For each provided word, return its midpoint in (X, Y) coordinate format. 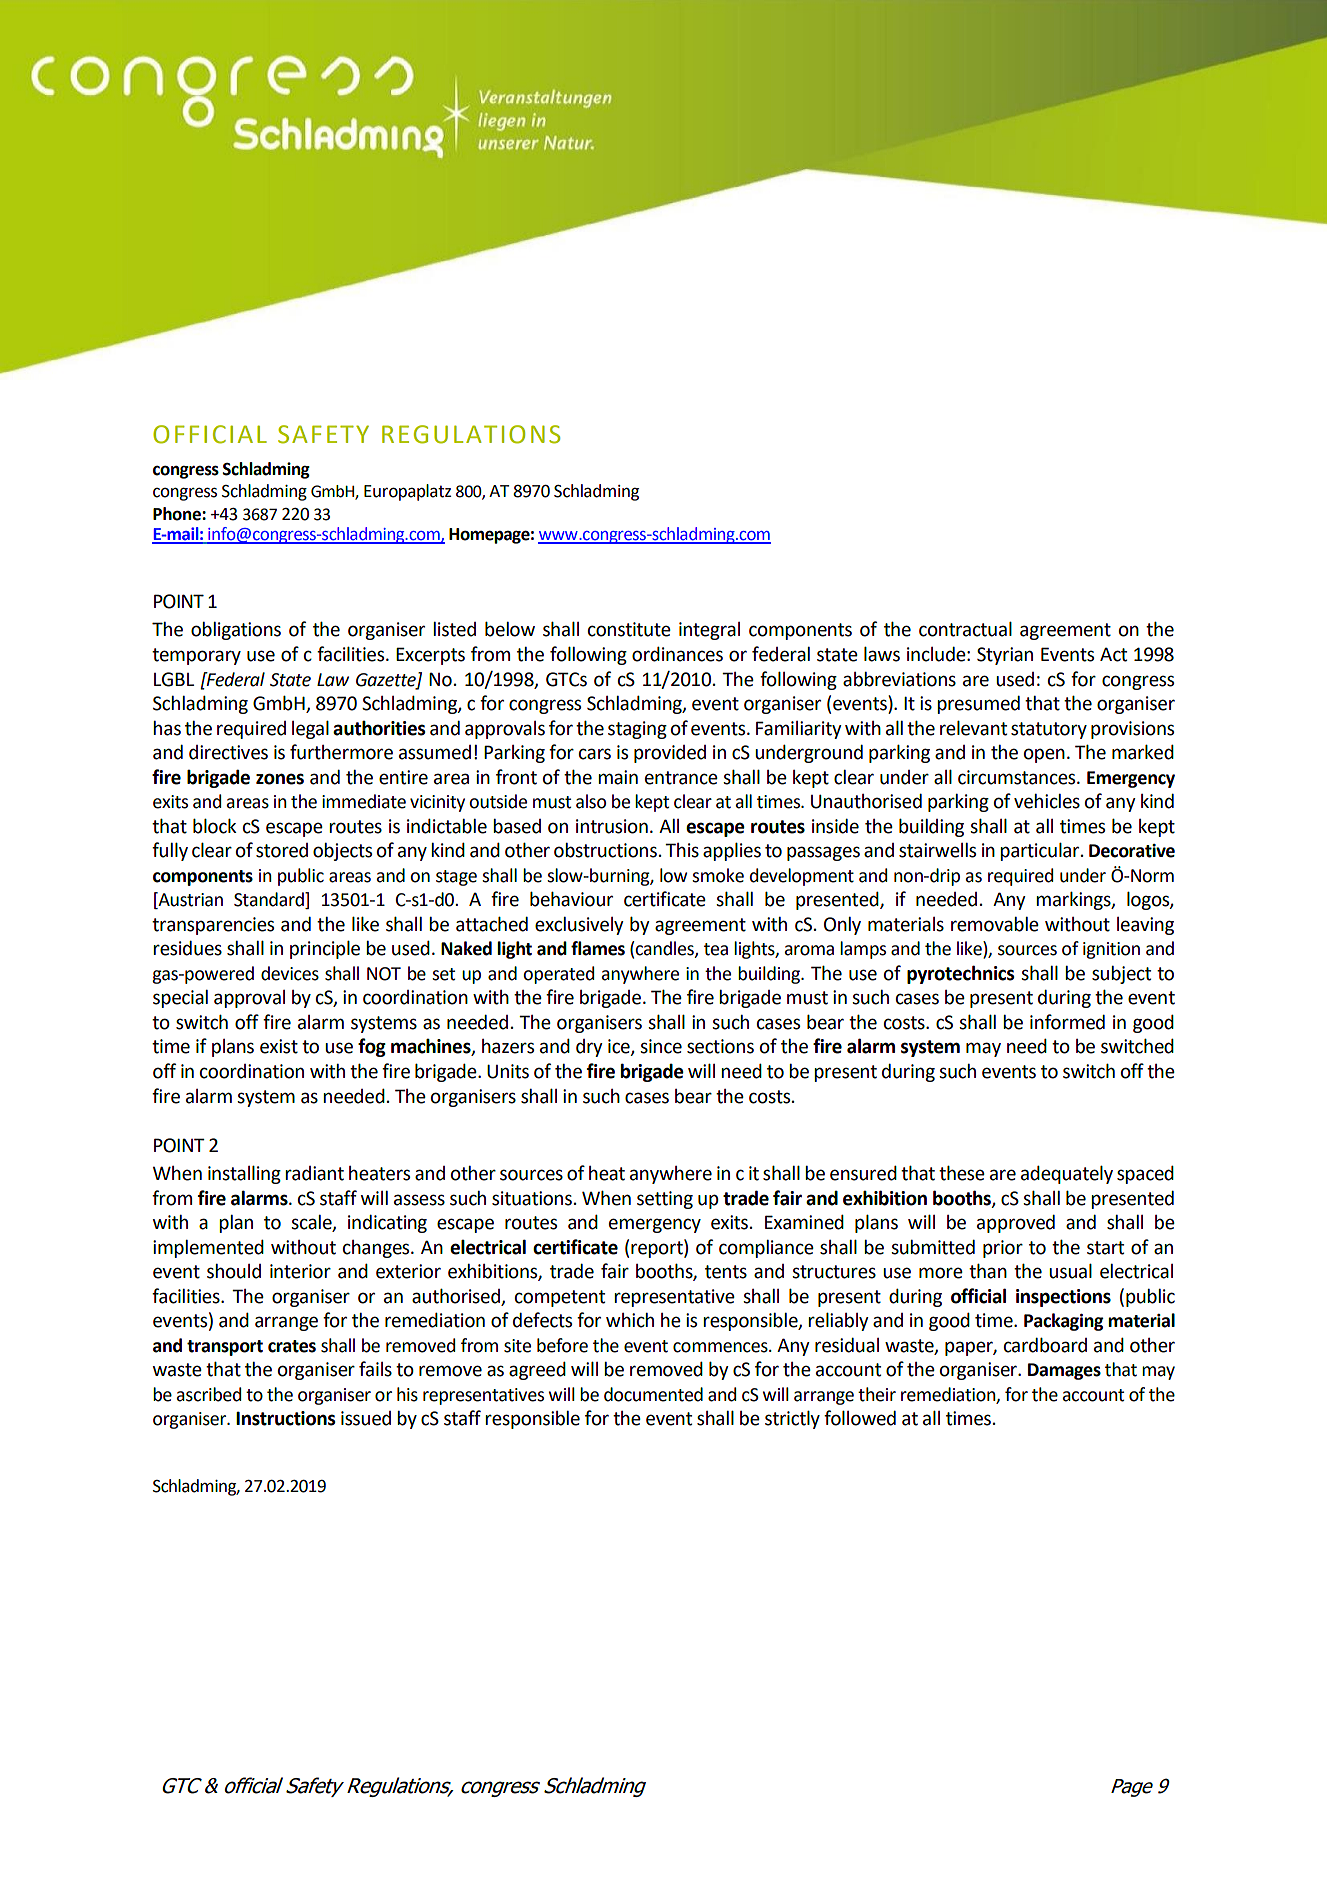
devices (290, 973)
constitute (629, 629)
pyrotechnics (960, 974)
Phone (178, 514)
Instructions (285, 1418)
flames (598, 948)
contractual (965, 629)
